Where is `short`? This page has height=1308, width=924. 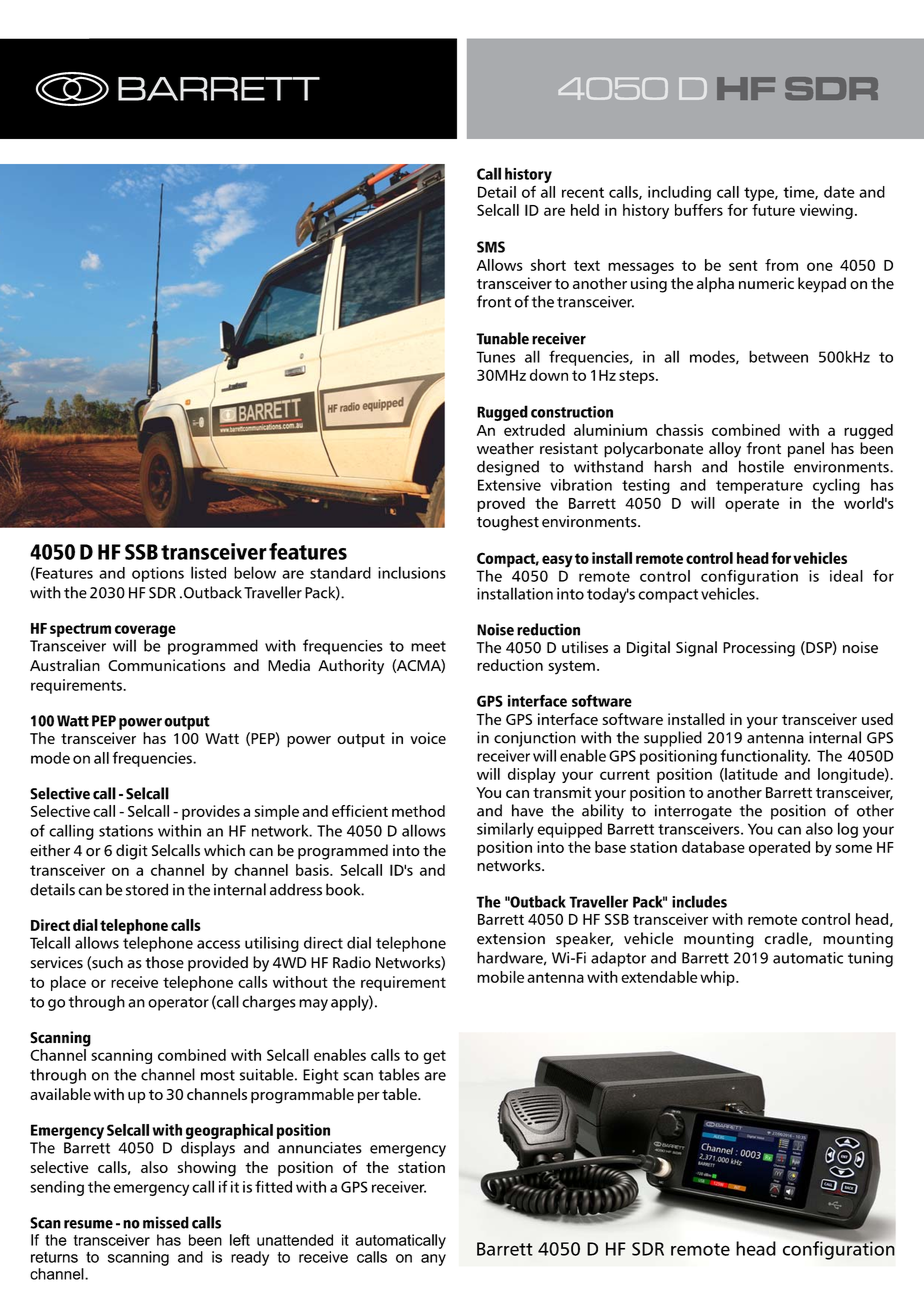
short is located at coordinates (548, 265).
